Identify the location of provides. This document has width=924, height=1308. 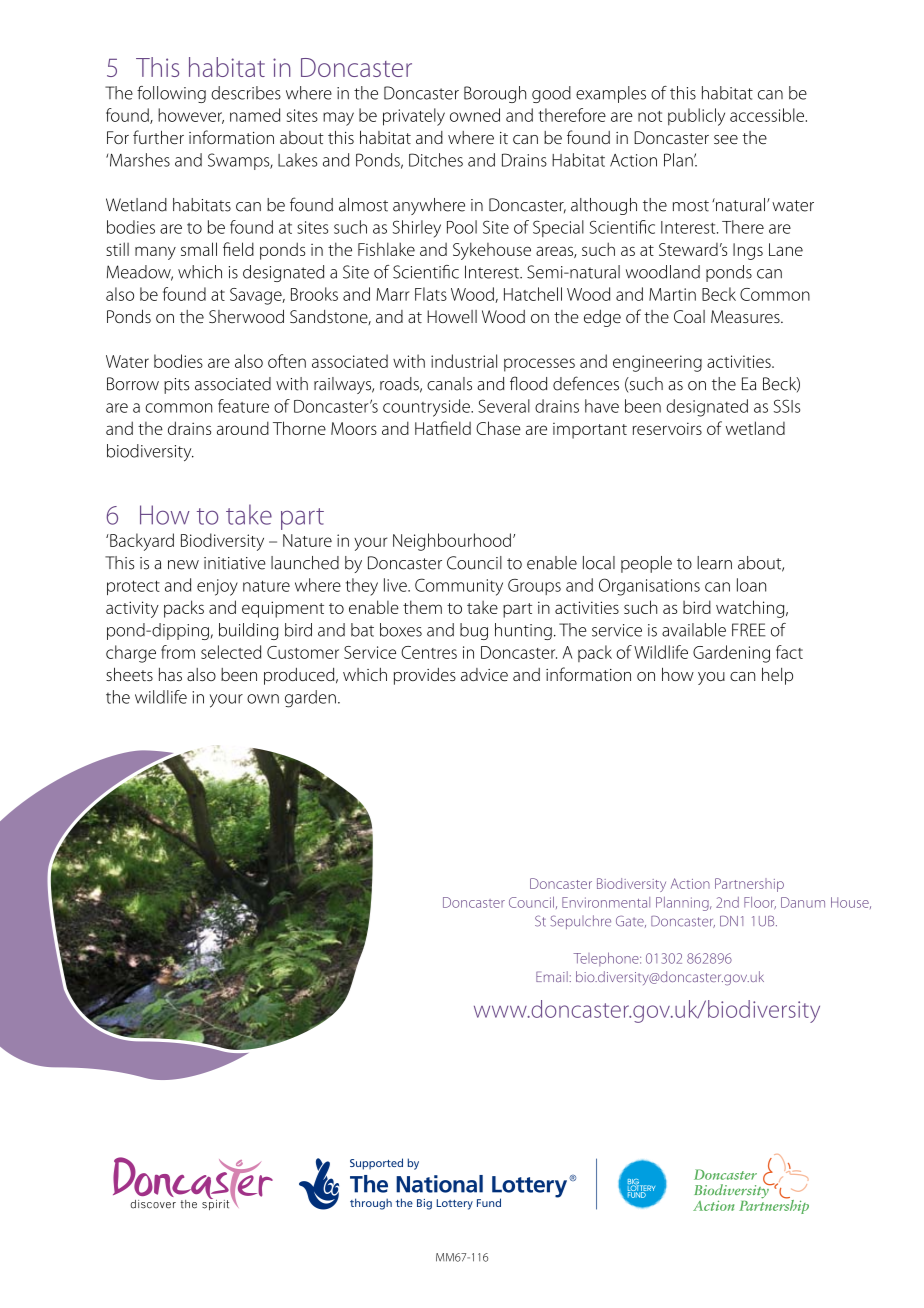
(425, 676).
